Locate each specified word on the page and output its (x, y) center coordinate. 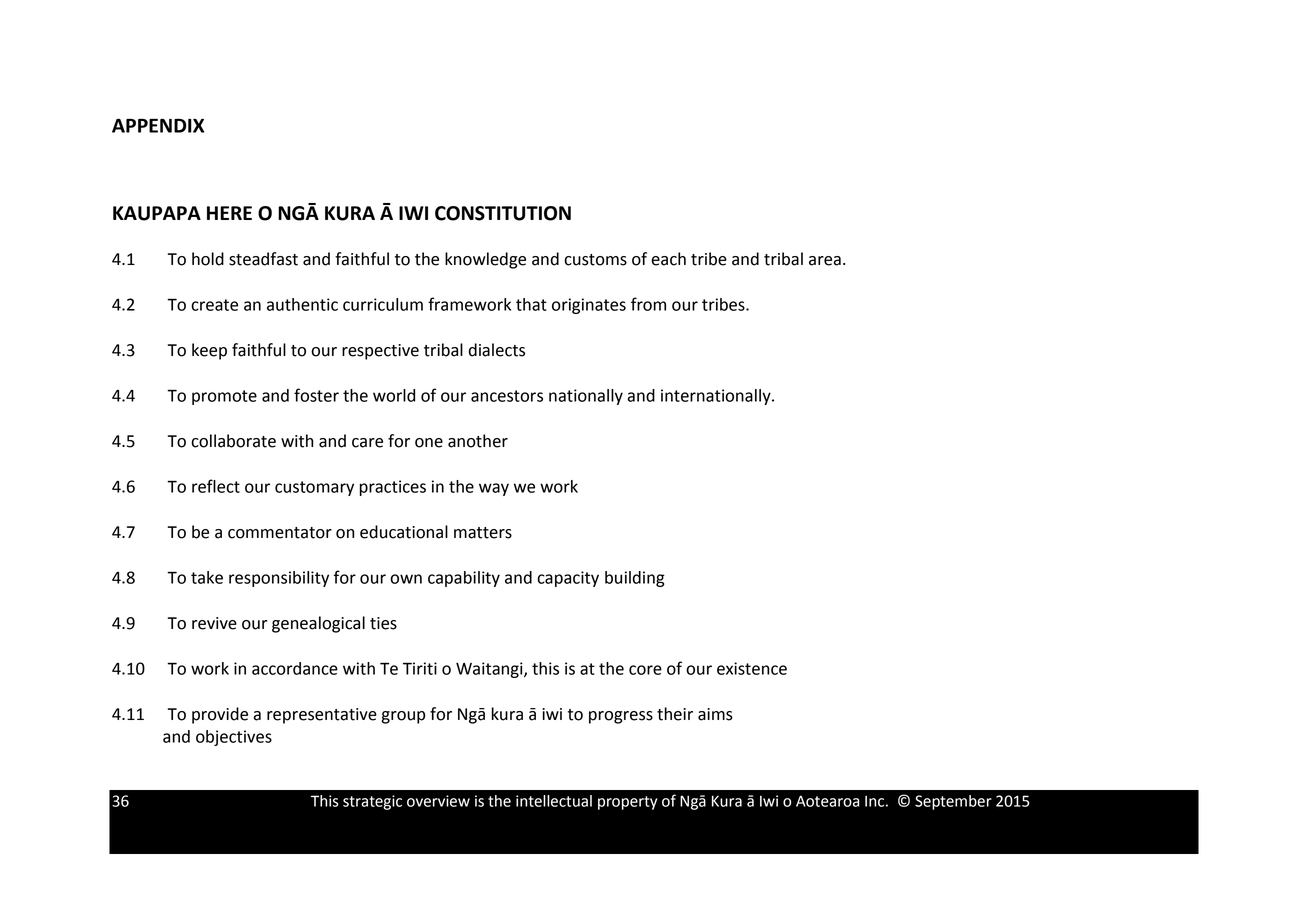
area (825, 261)
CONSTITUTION (503, 213)
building (635, 579)
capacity (568, 579)
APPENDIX (158, 126)
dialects (497, 350)
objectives (234, 738)
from (648, 304)
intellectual (554, 801)
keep (209, 351)
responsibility (279, 579)
